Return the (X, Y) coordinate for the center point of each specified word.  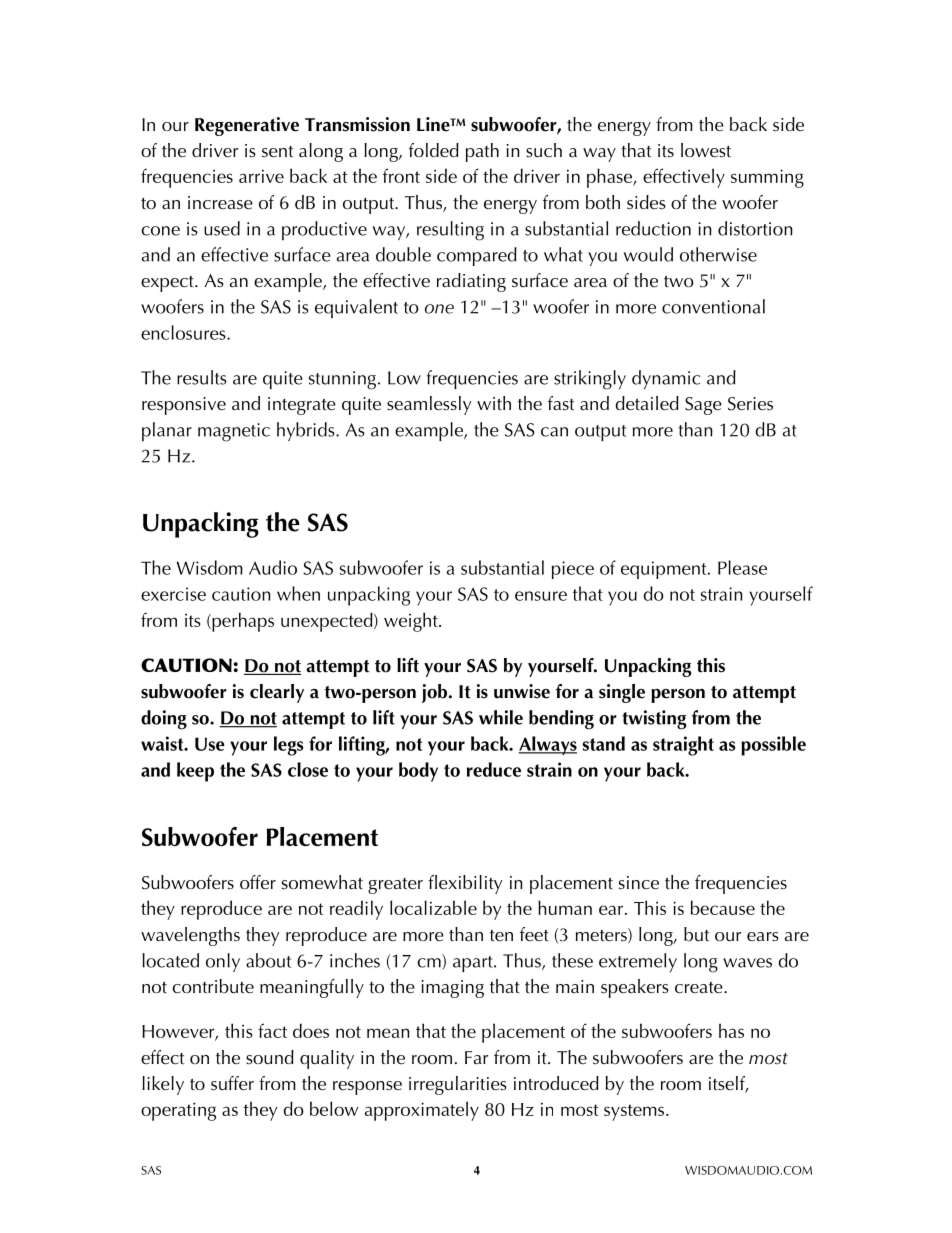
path (482, 152)
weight (412, 622)
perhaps (242, 622)
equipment (665, 570)
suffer (232, 1083)
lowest (706, 150)
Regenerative (247, 126)
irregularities (458, 1085)
